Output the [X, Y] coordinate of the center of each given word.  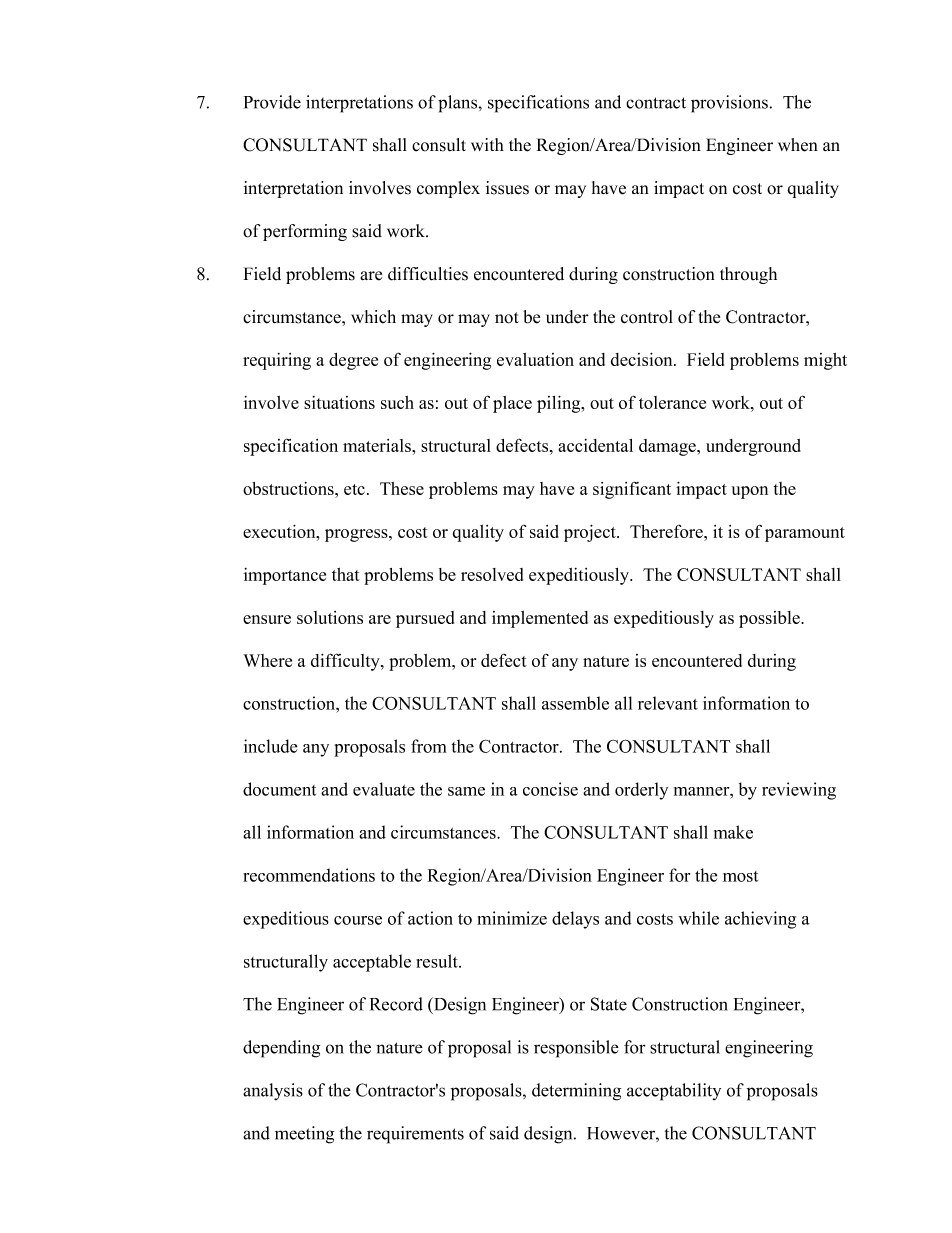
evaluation [535, 359]
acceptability [674, 1092]
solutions [330, 617]
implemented [540, 619]
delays [575, 920]
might [825, 361]
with [487, 144]
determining [576, 1092]
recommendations [309, 875]
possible [770, 619]
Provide [272, 102]
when [798, 145]
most [740, 876]
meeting [304, 1135]
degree [353, 361]
